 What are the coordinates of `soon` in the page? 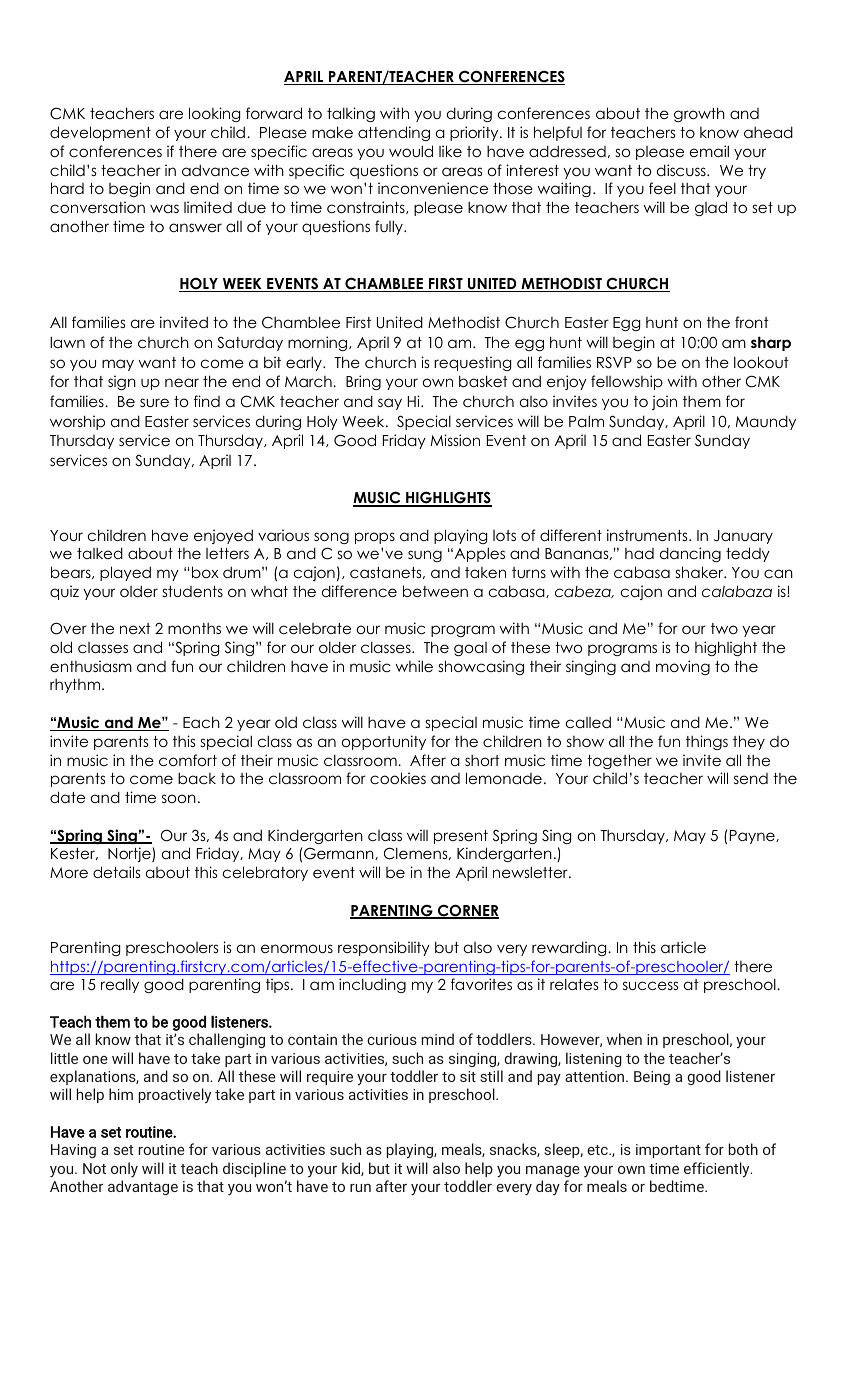 It's located at (179, 798).
